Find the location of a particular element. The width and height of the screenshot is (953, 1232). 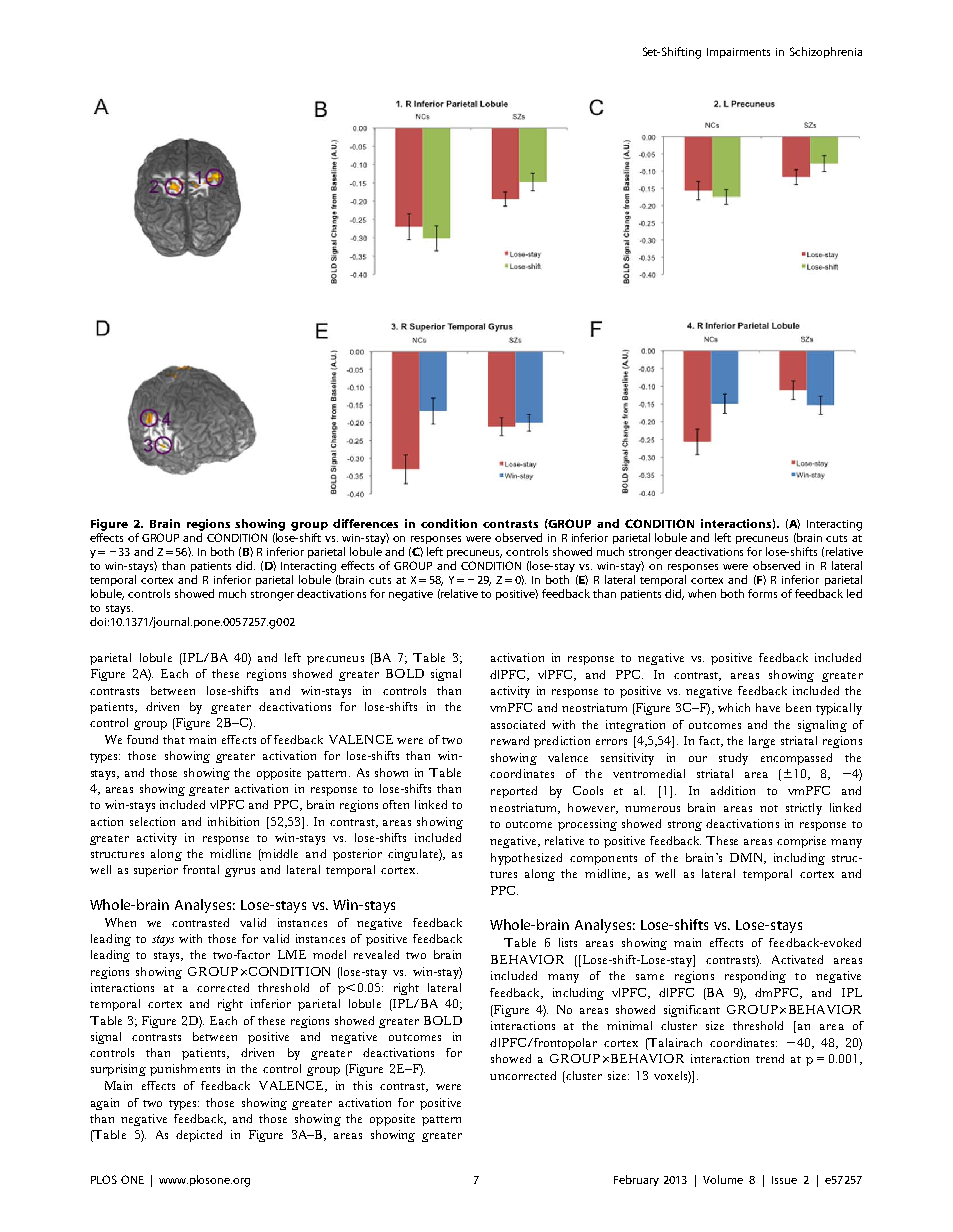

reported is located at coordinates (514, 792).
